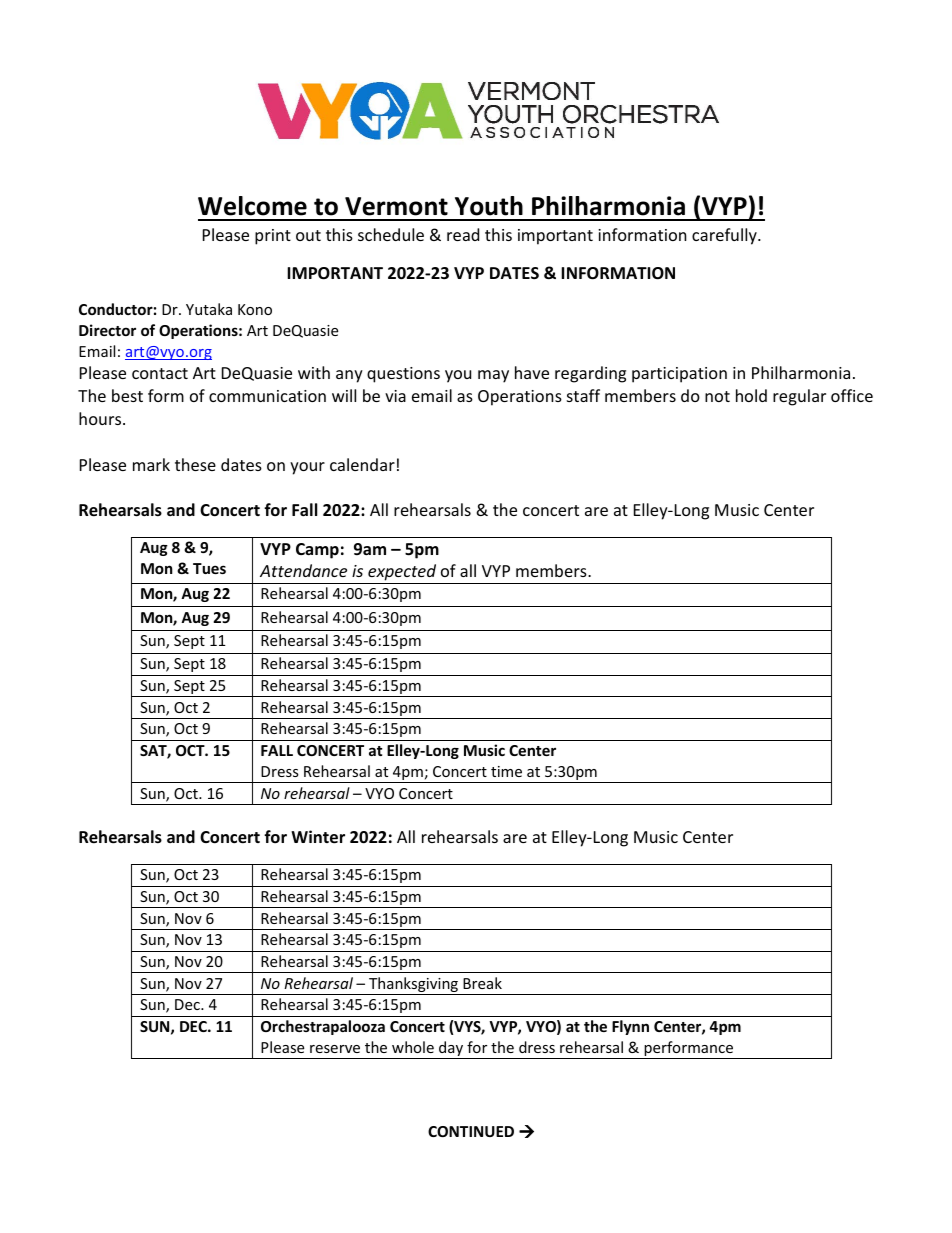 The image size is (952, 1233). Describe the element at coordinates (751, 395) in the screenshot. I see `hold` at that location.
